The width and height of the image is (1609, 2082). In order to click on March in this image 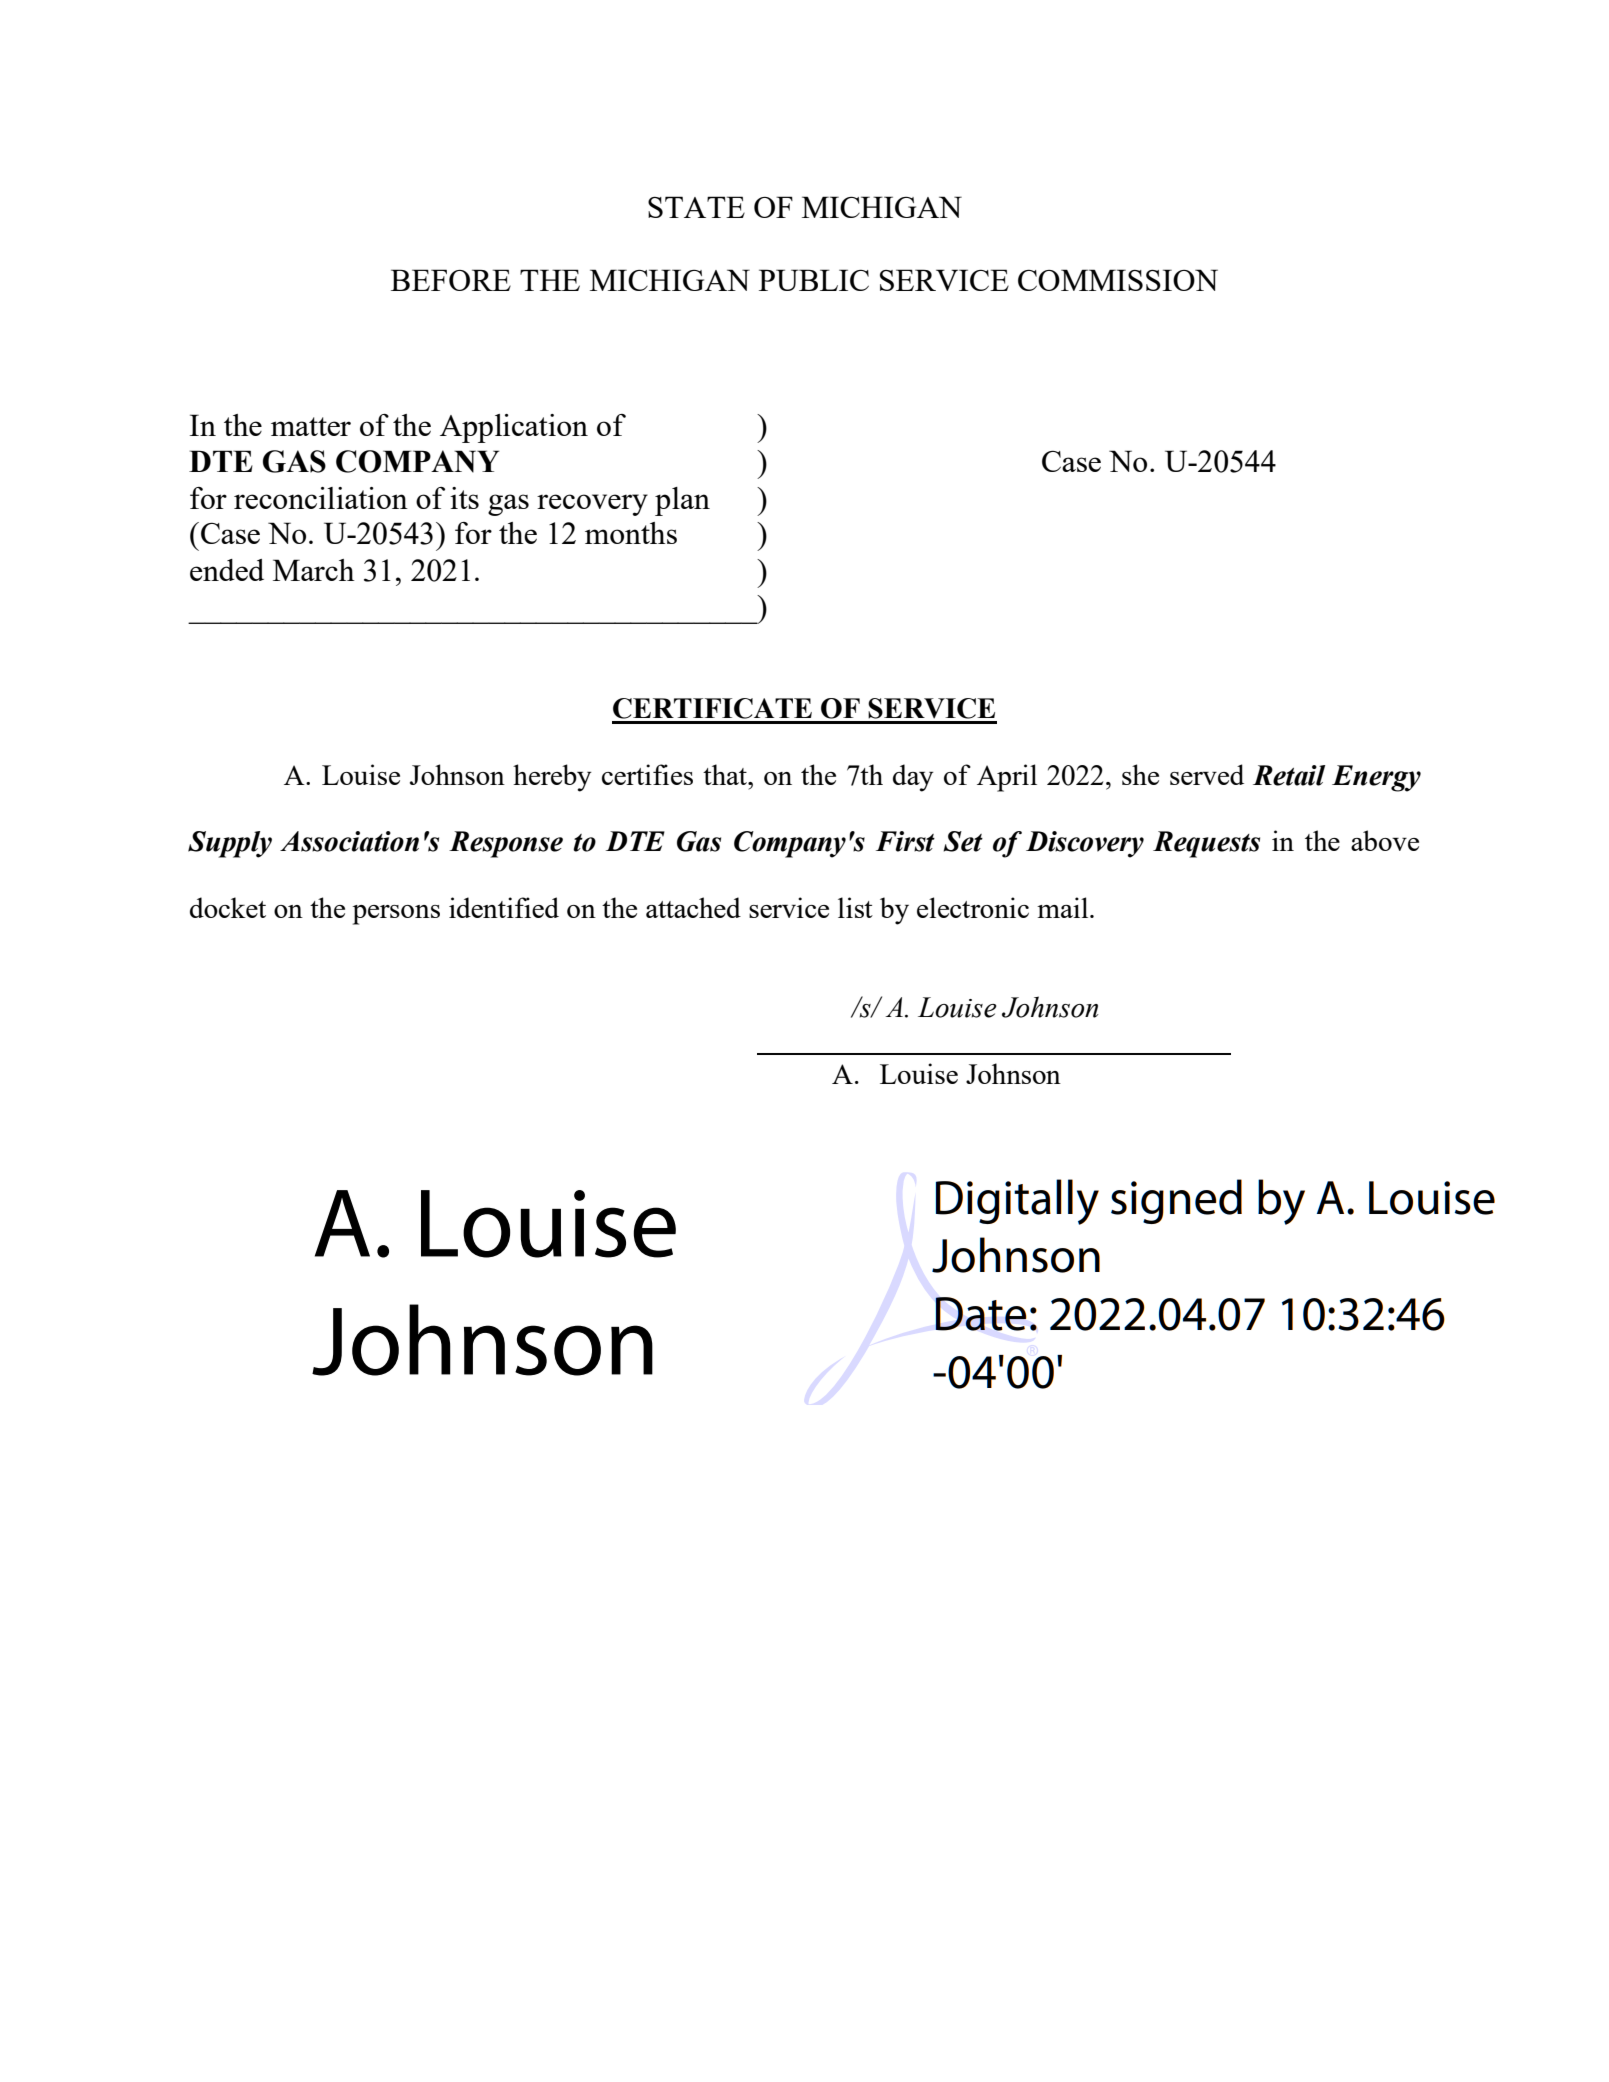, I will do `click(314, 570)`.
